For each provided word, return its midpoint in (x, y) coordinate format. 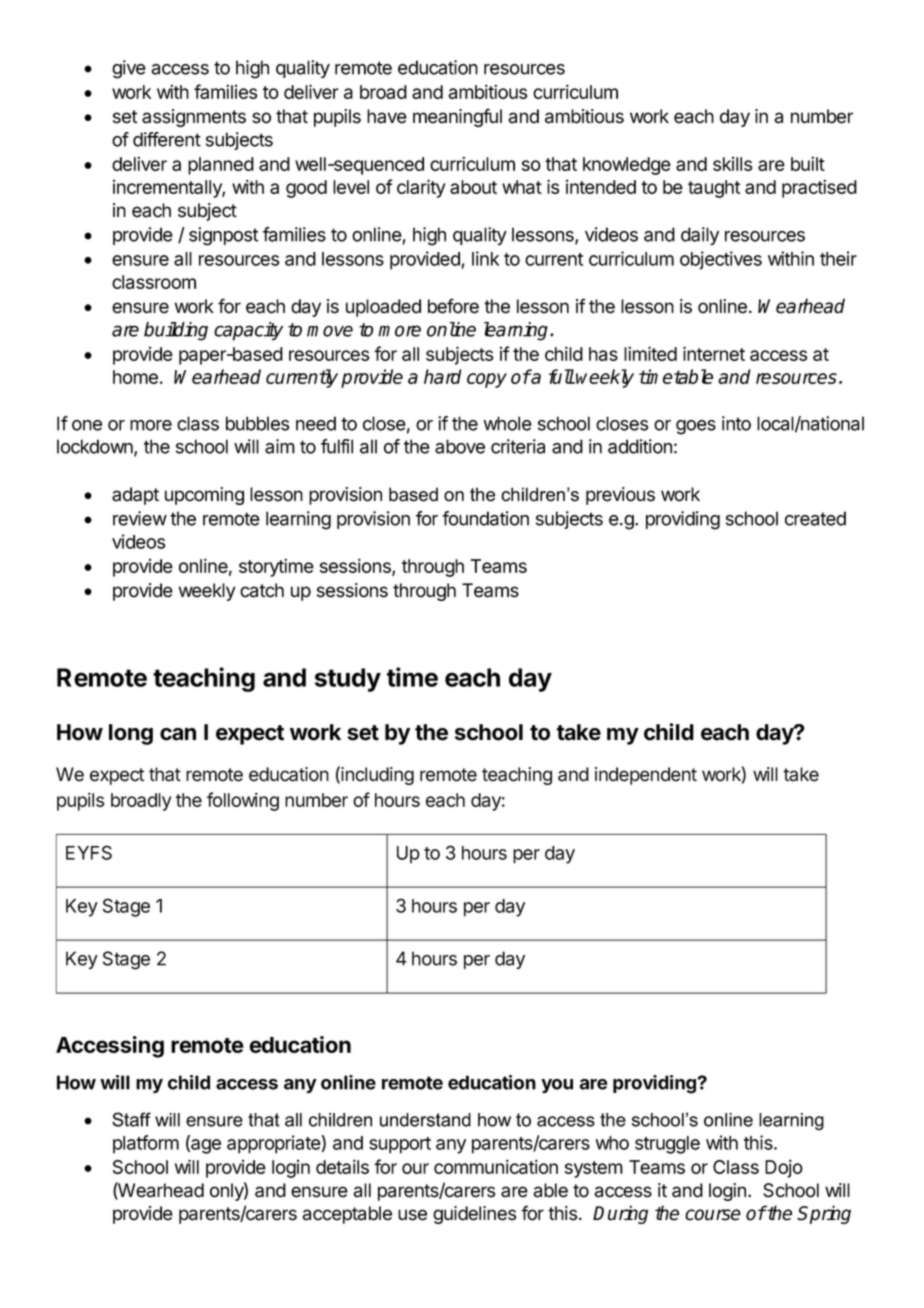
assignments (194, 118)
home (135, 377)
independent (646, 776)
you (557, 1086)
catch (262, 590)
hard (443, 376)
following (243, 801)
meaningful (457, 117)
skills (732, 164)
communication (496, 1166)
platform (146, 1144)
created (815, 518)
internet (714, 353)
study (348, 680)
